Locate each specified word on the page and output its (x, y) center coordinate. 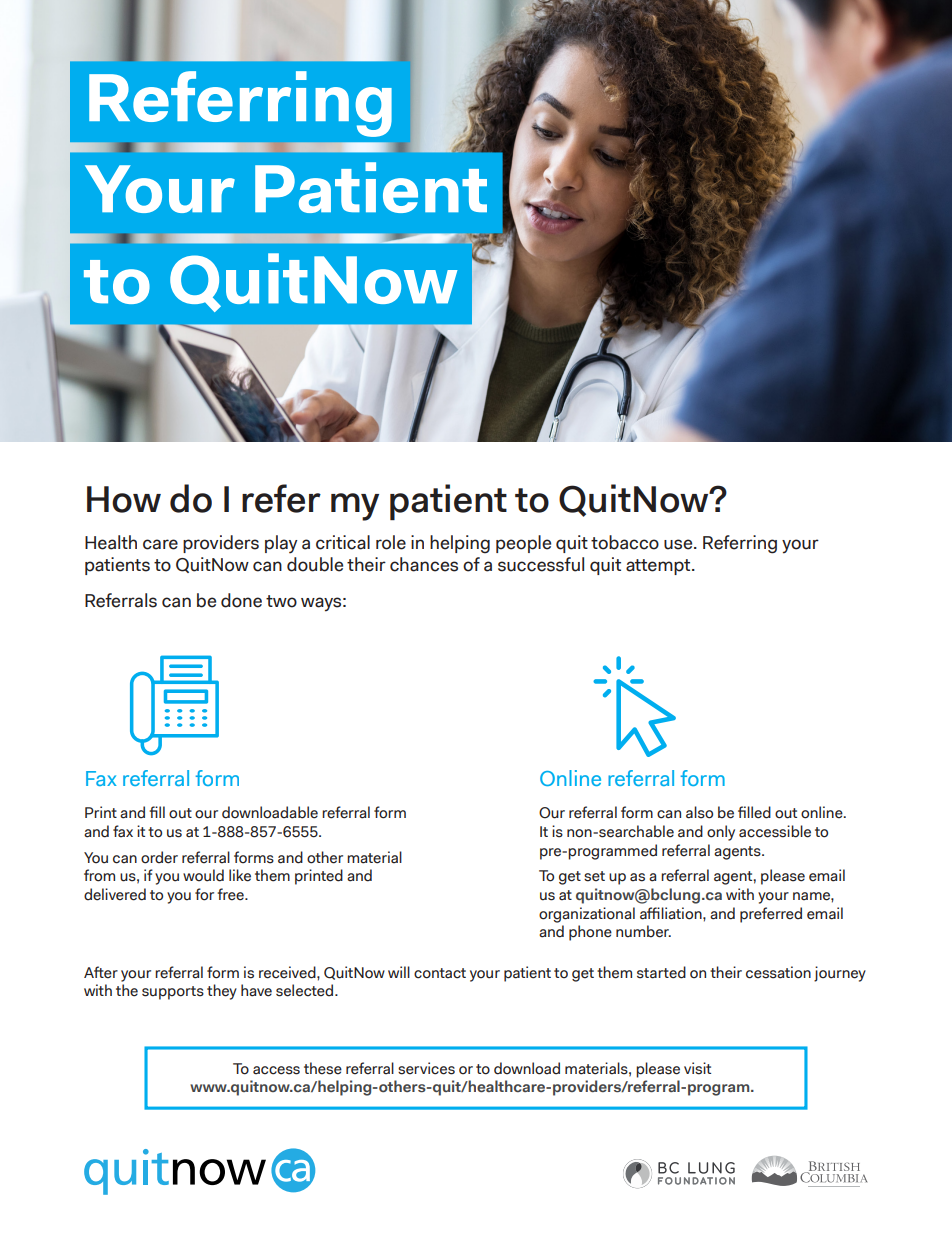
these (323, 1068)
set (594, 876)
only (721, 833)
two (281, 601)
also (699, 812)
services (426, 1068)
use (679, 544)
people (523, 544)
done (241, 600)
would (203, 875)
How (124, 499)
